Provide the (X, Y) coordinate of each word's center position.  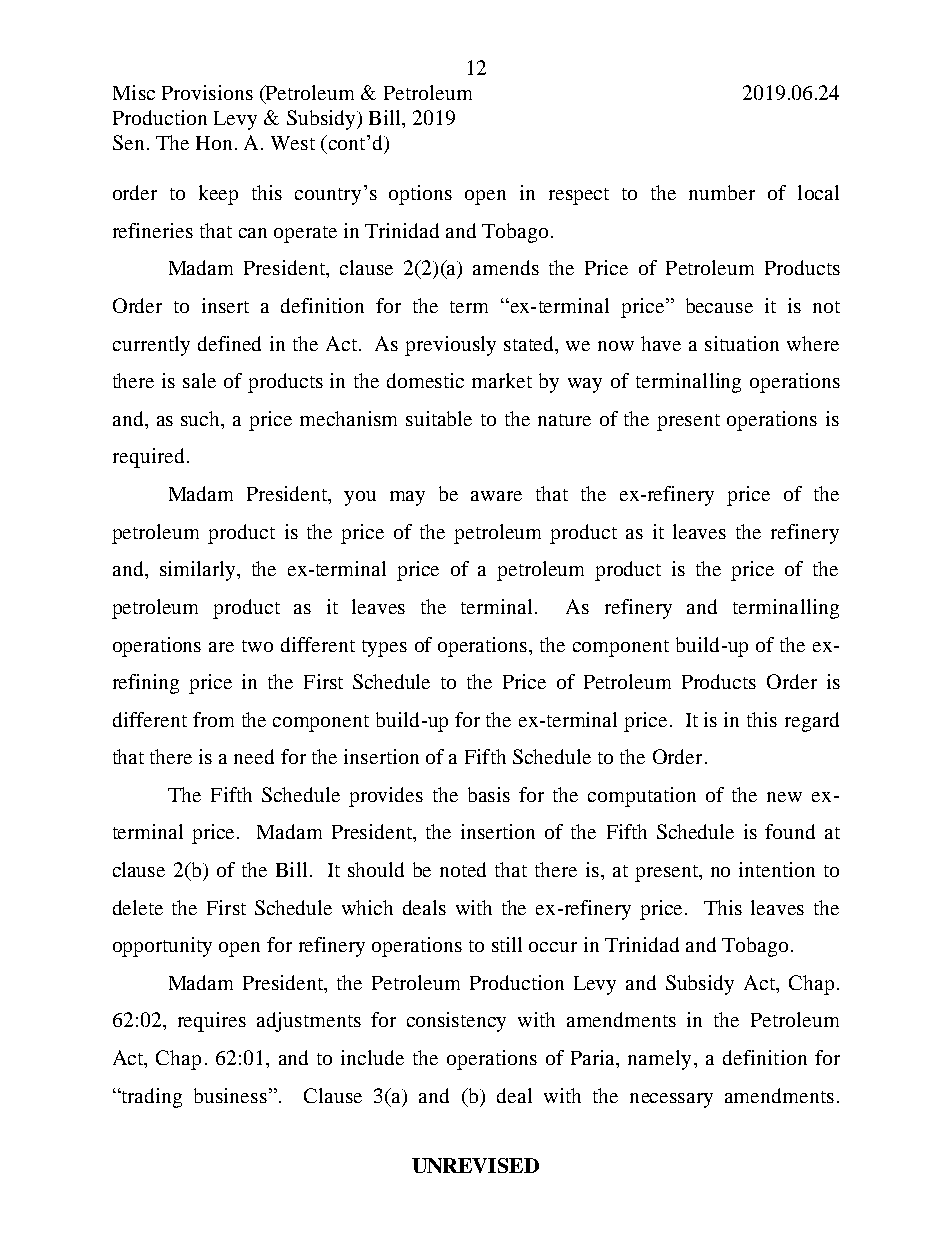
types (384, 648)
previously (450, 346)
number (722, 192)
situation (742, 343)
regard (812, 722)
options (420, 195)
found (790, 831)
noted (463, 869)
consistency (456, 1022)
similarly (199, 571)
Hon (214, 143)
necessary (671, 1100)
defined (229, 343)
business (230, 1095)
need (254, 756)
